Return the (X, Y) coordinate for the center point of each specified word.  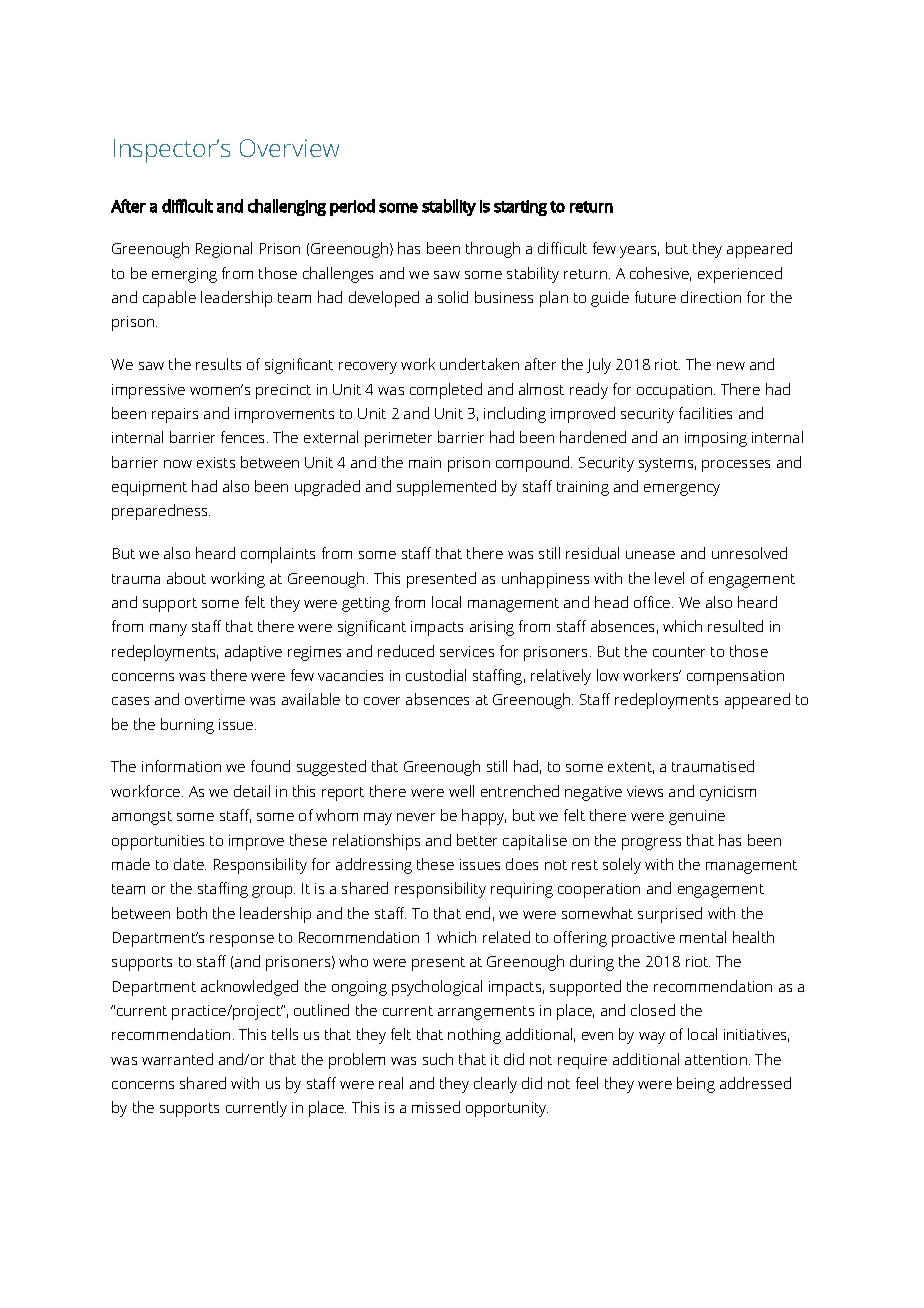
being (696, 1085)
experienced (740, 275)
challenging (287, 207)
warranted (177, 1059)
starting (520, 208)
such (438, 1059)
